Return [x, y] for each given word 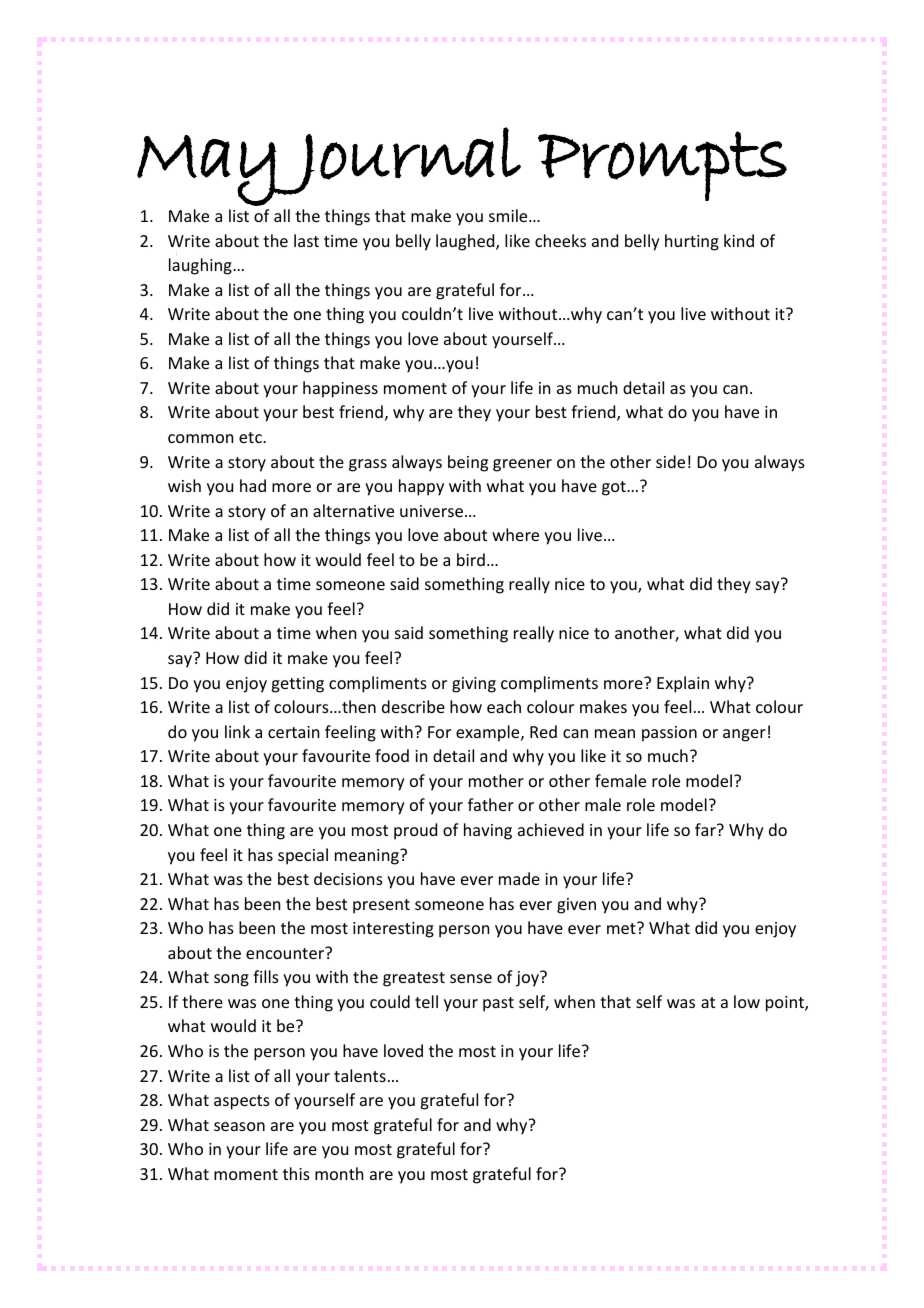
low [747, 1001]
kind [739, 240]
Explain [683, 684]
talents [360, 1075]
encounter [286, 953]
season [239, 1126]
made [519, 878]
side [670, 461]
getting [297, 685]
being [468, 463]
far [706, 829]
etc [251, 437]
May [207, 170]
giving [474, 685]
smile [509, 215]
